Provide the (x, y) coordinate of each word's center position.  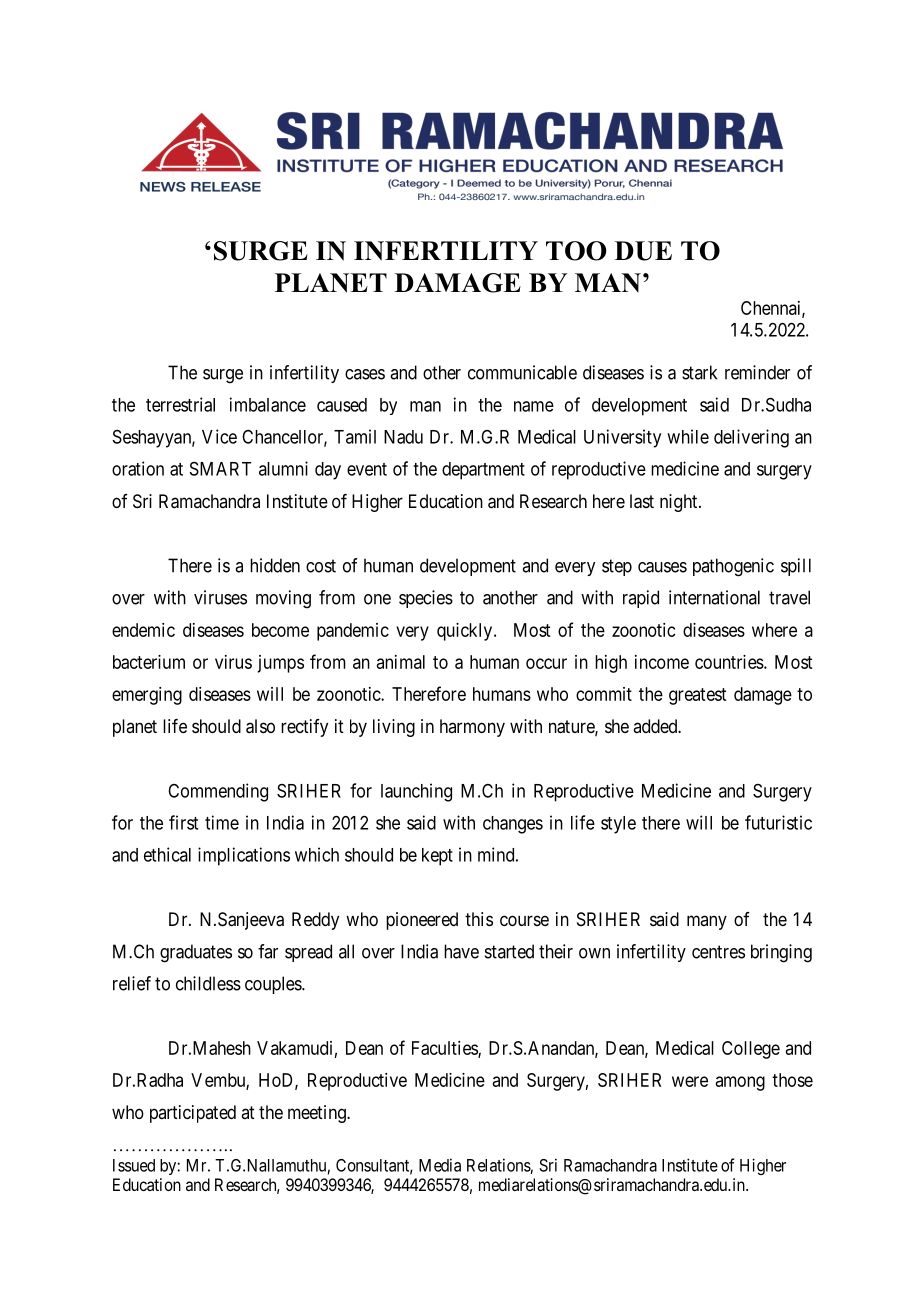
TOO (576, 251)
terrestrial (180, 404)
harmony (472, 728)
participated (193, 1114)
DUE (643, 251)
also (260, 726)
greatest (697, 696)
